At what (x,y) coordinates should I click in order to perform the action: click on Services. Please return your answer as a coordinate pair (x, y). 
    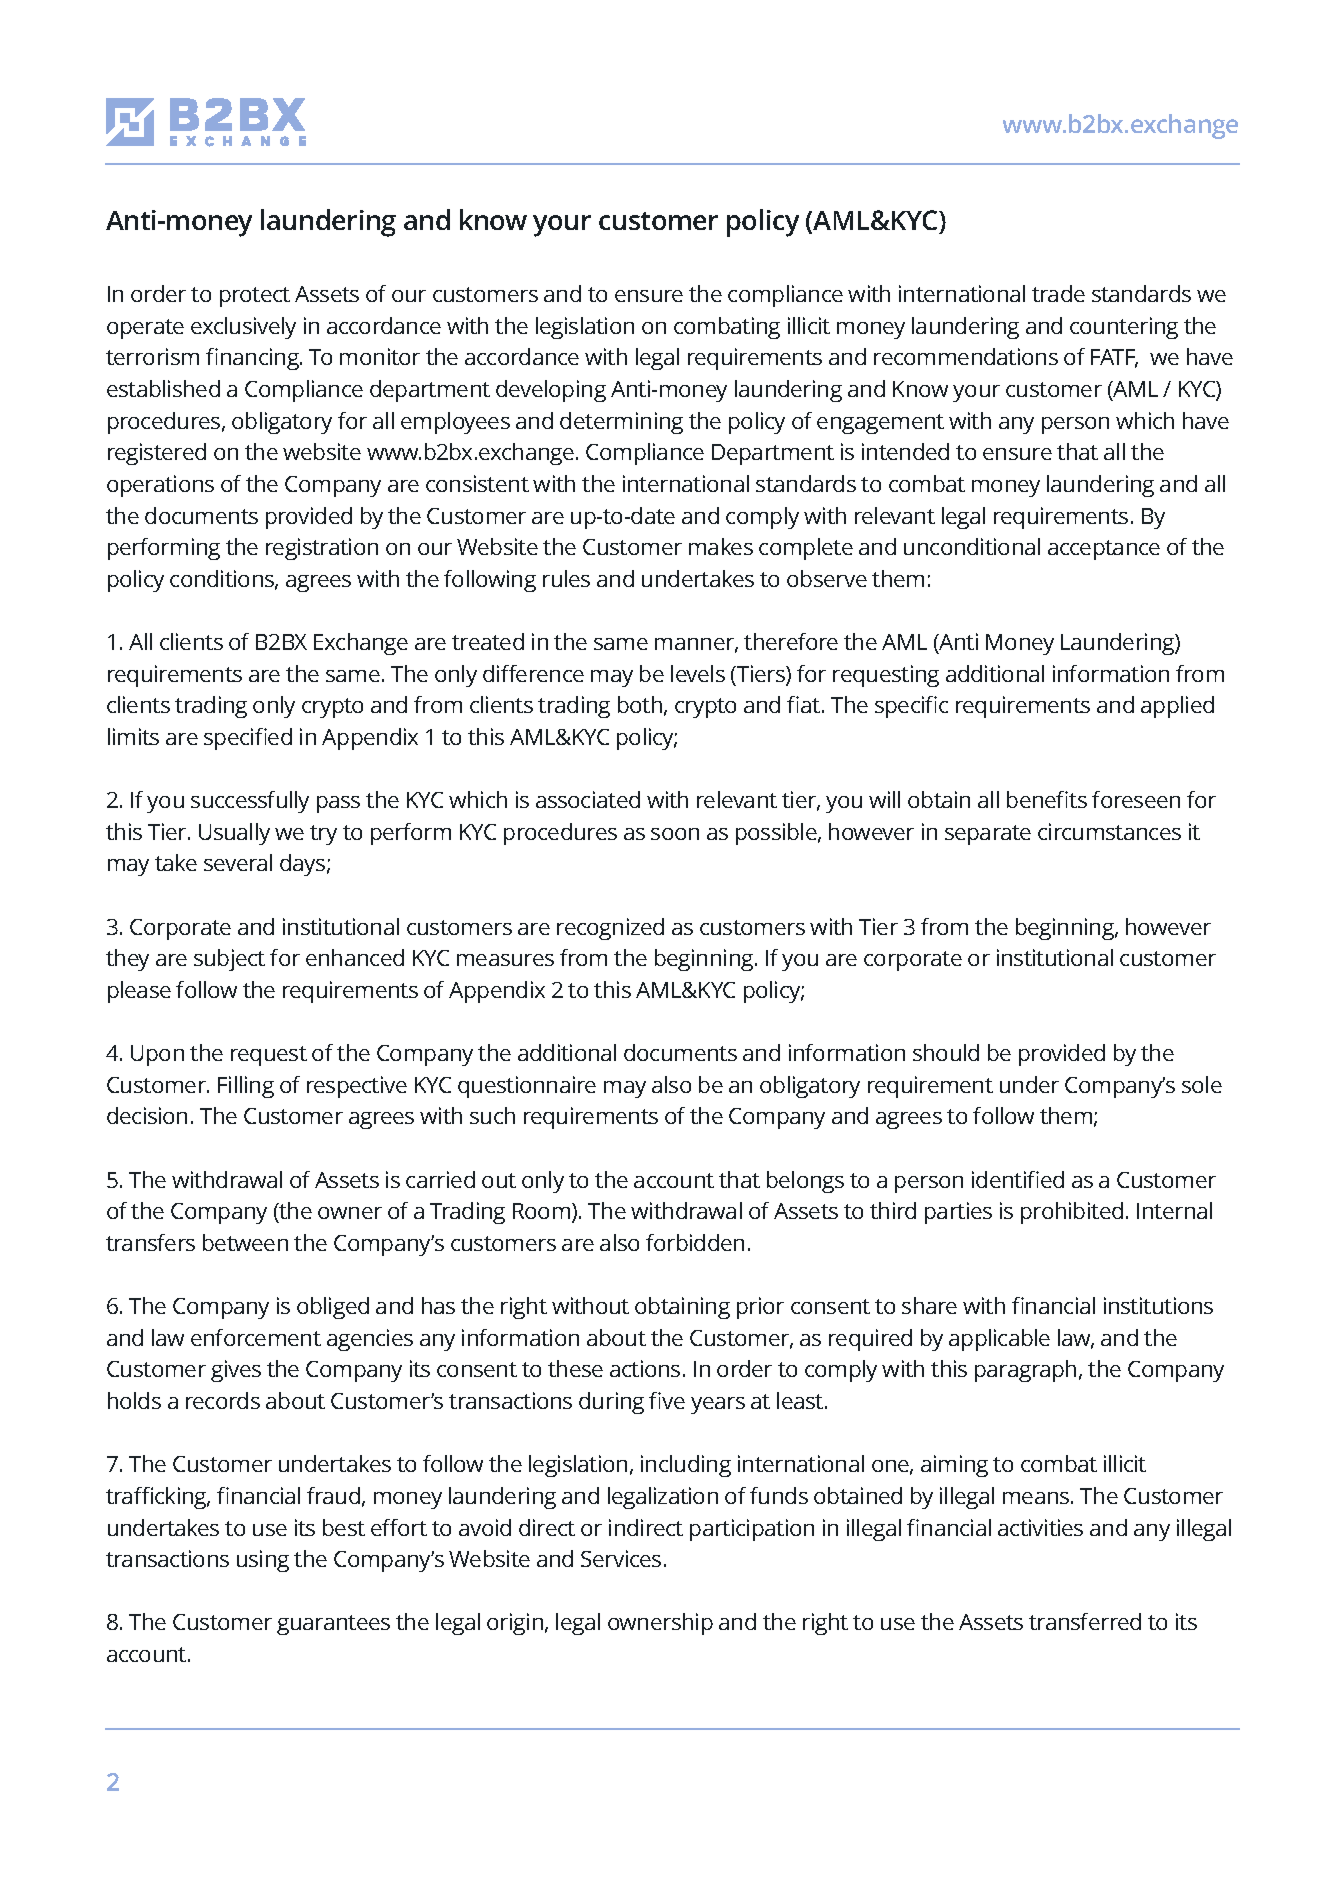
    Looking at the image, I should click on (621, 1558).
